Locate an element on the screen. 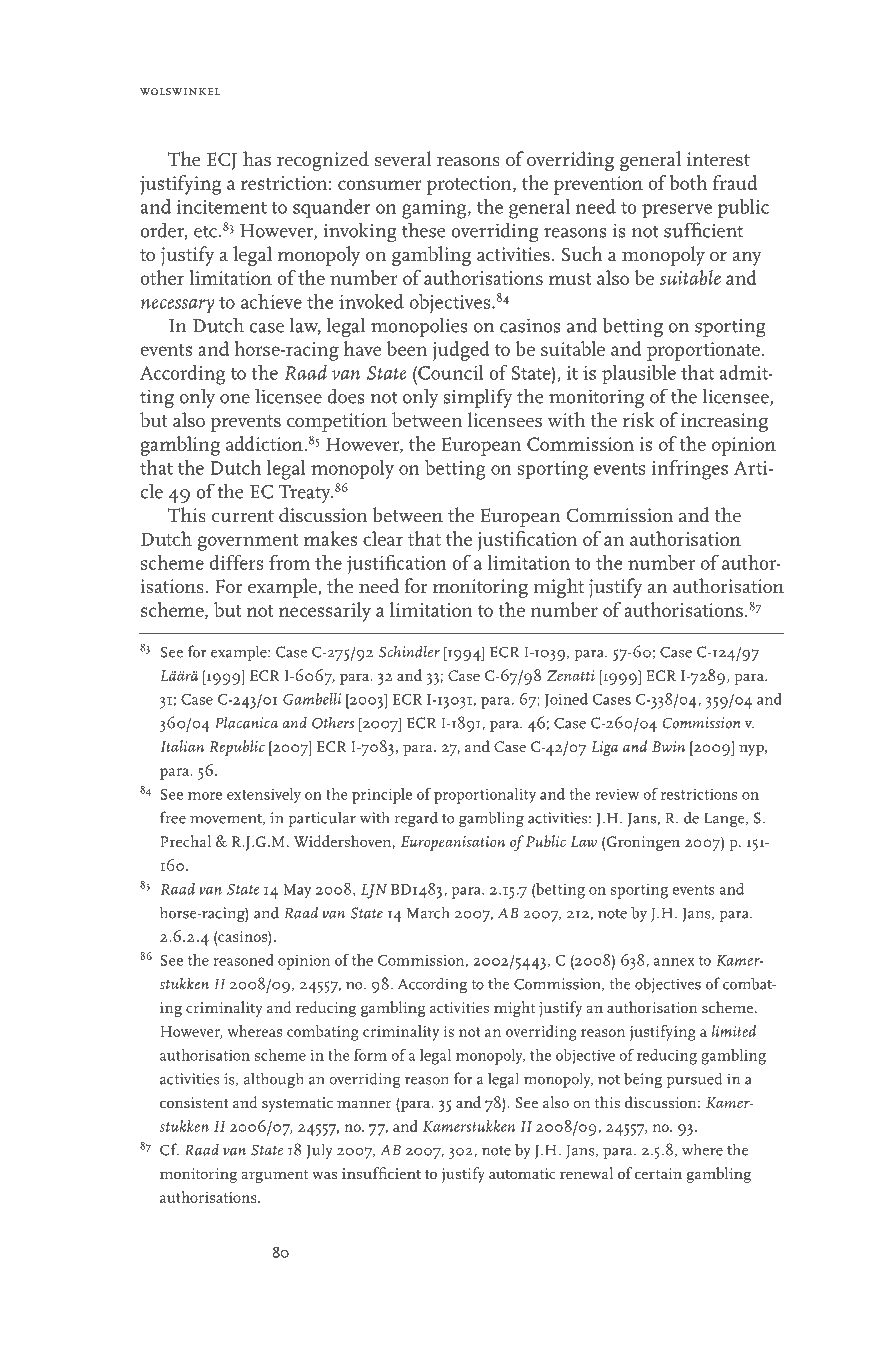 The image size is (896, 1345). infringes is located at coordinates (690, 470).
